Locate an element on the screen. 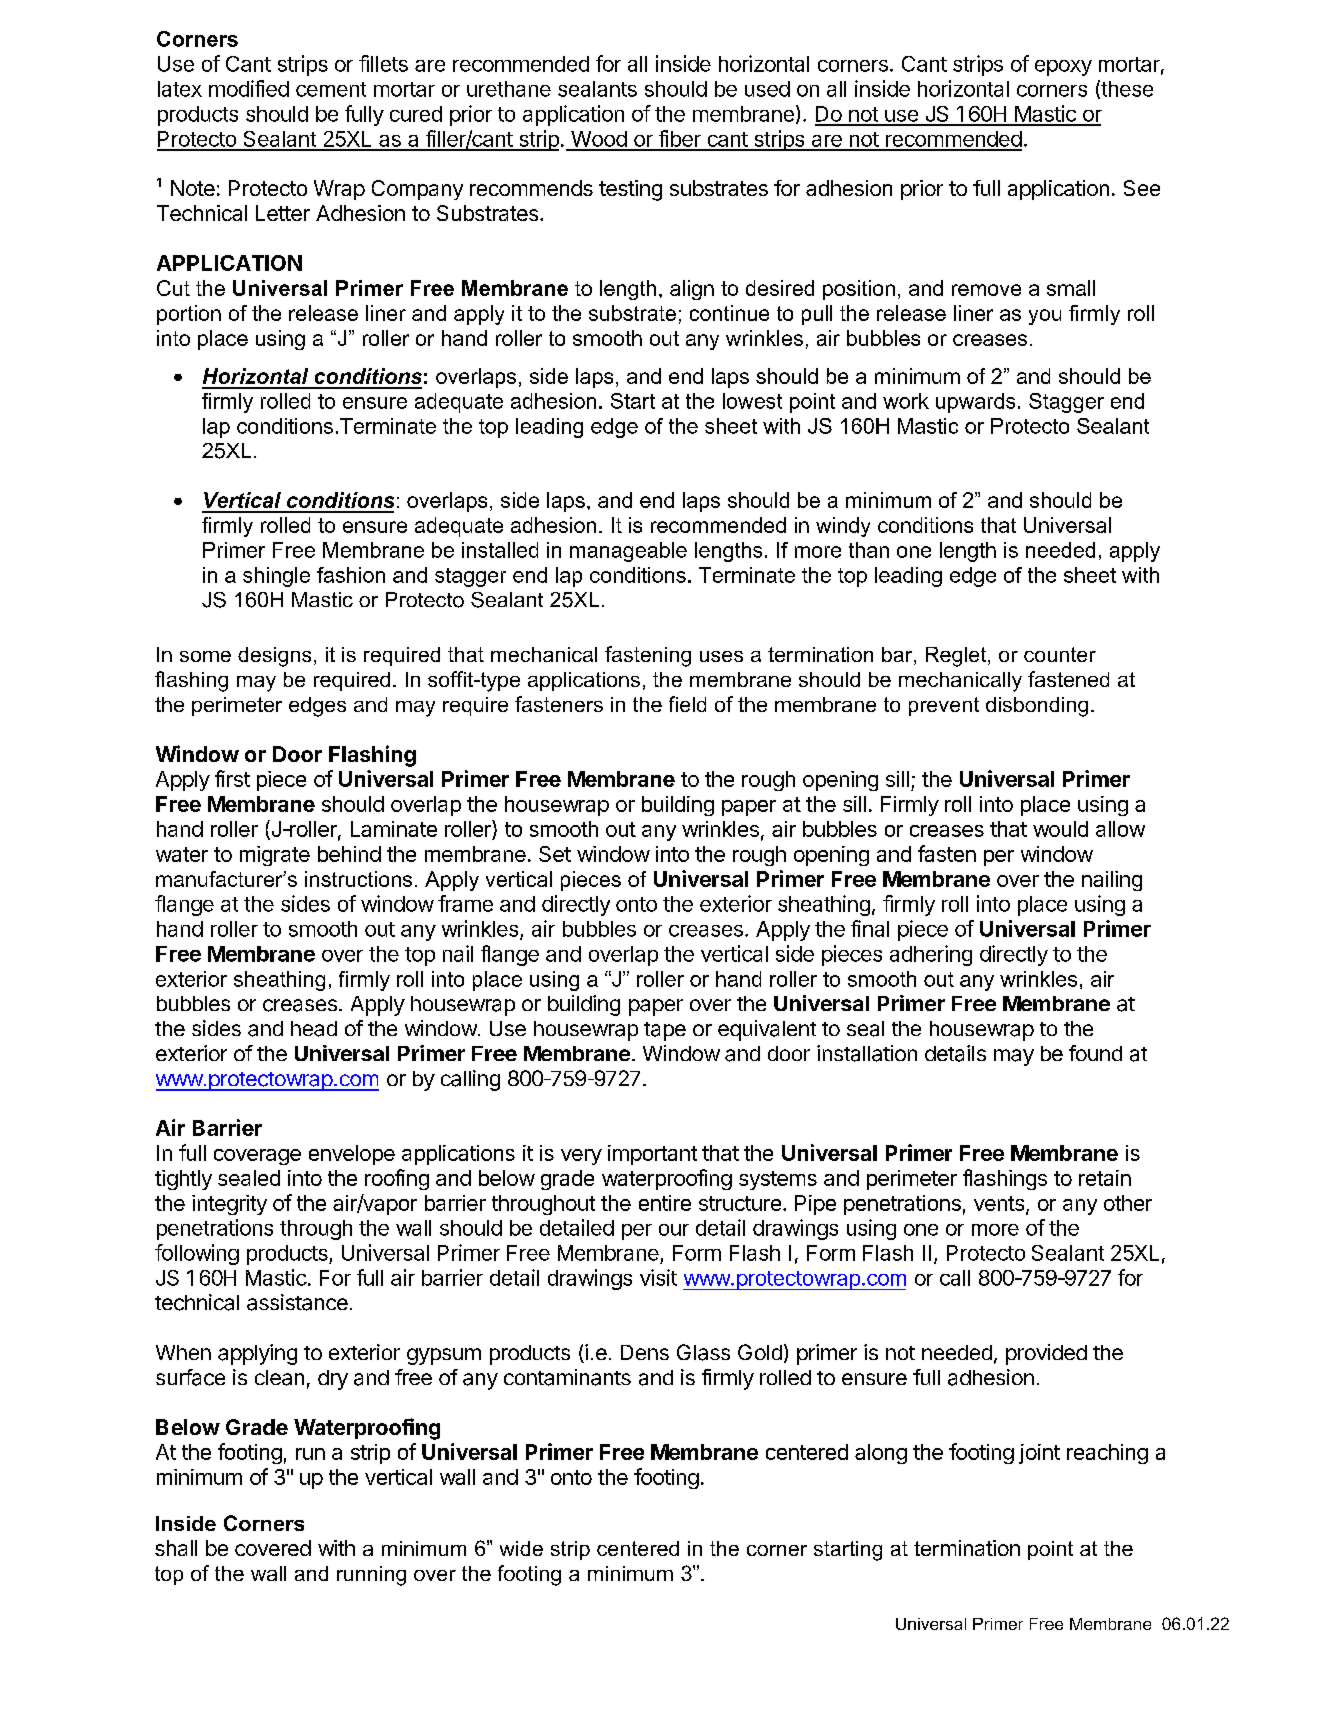  upwards is located at coordinates (975, 403).
